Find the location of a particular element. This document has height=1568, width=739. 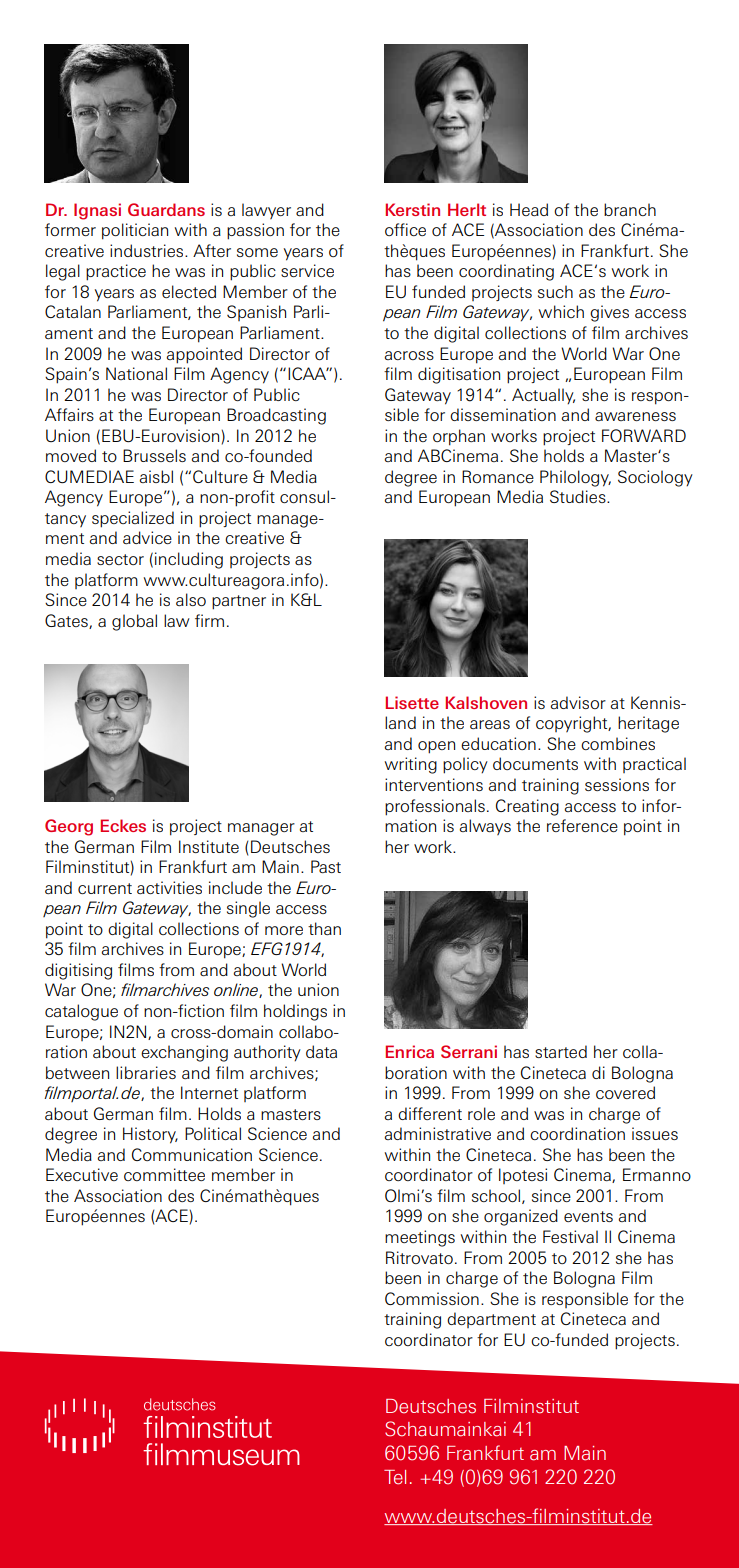

industries is located at coordinates (148, 250).
